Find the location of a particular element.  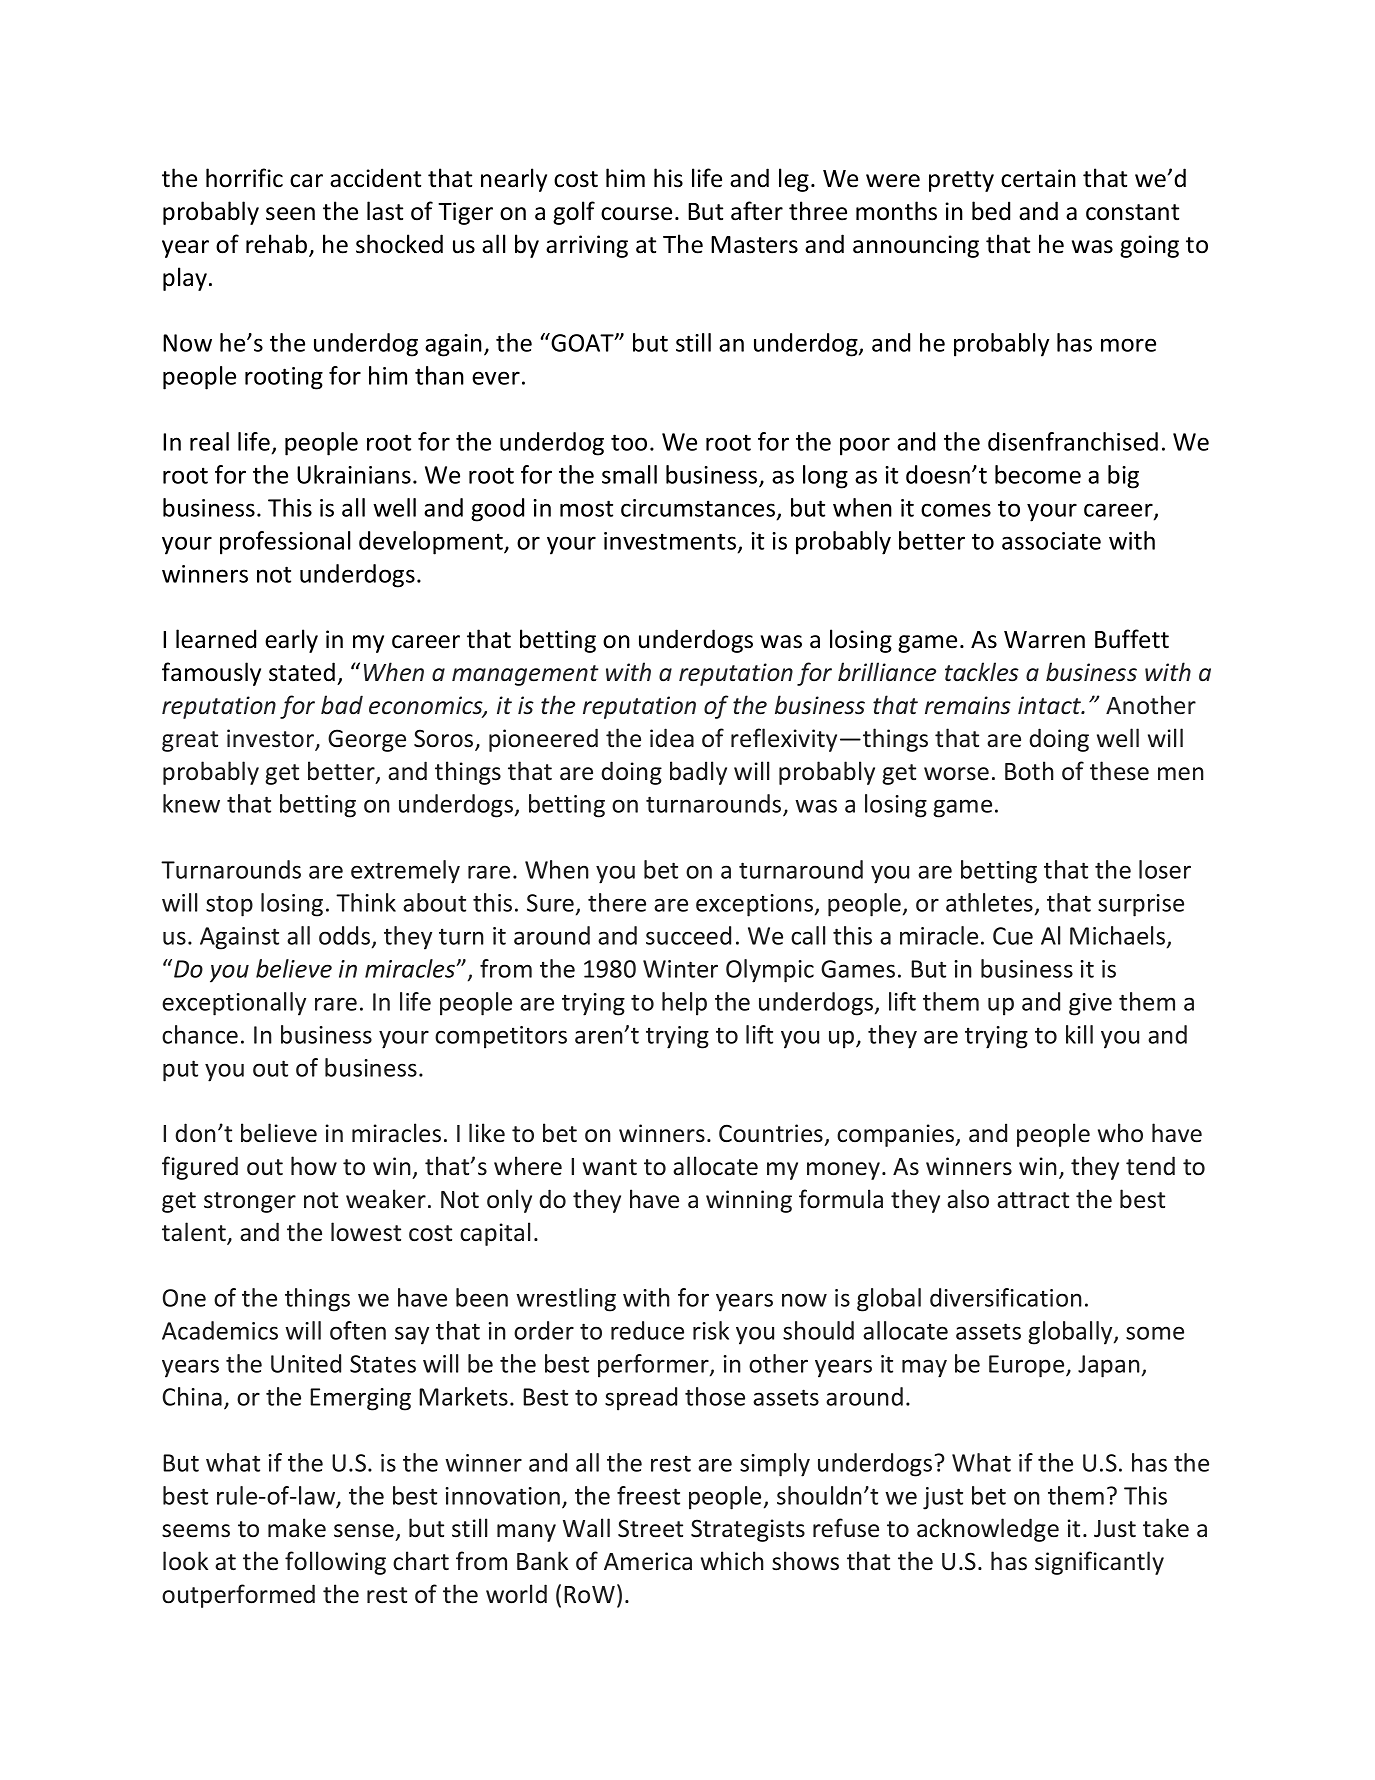

diversification is located at coordinates (1006, 1297).
